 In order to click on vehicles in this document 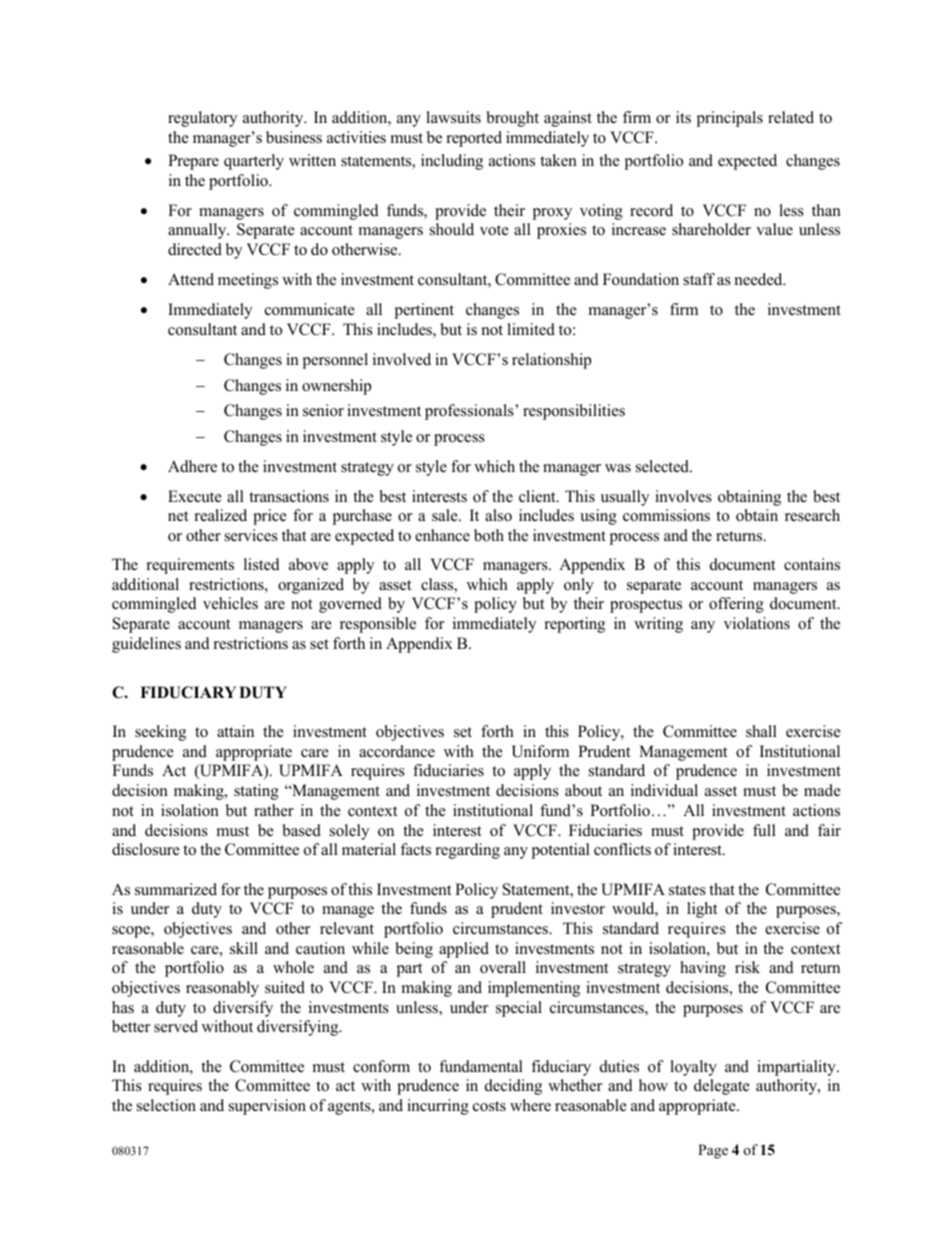, I will do `click(230, 603)`.
